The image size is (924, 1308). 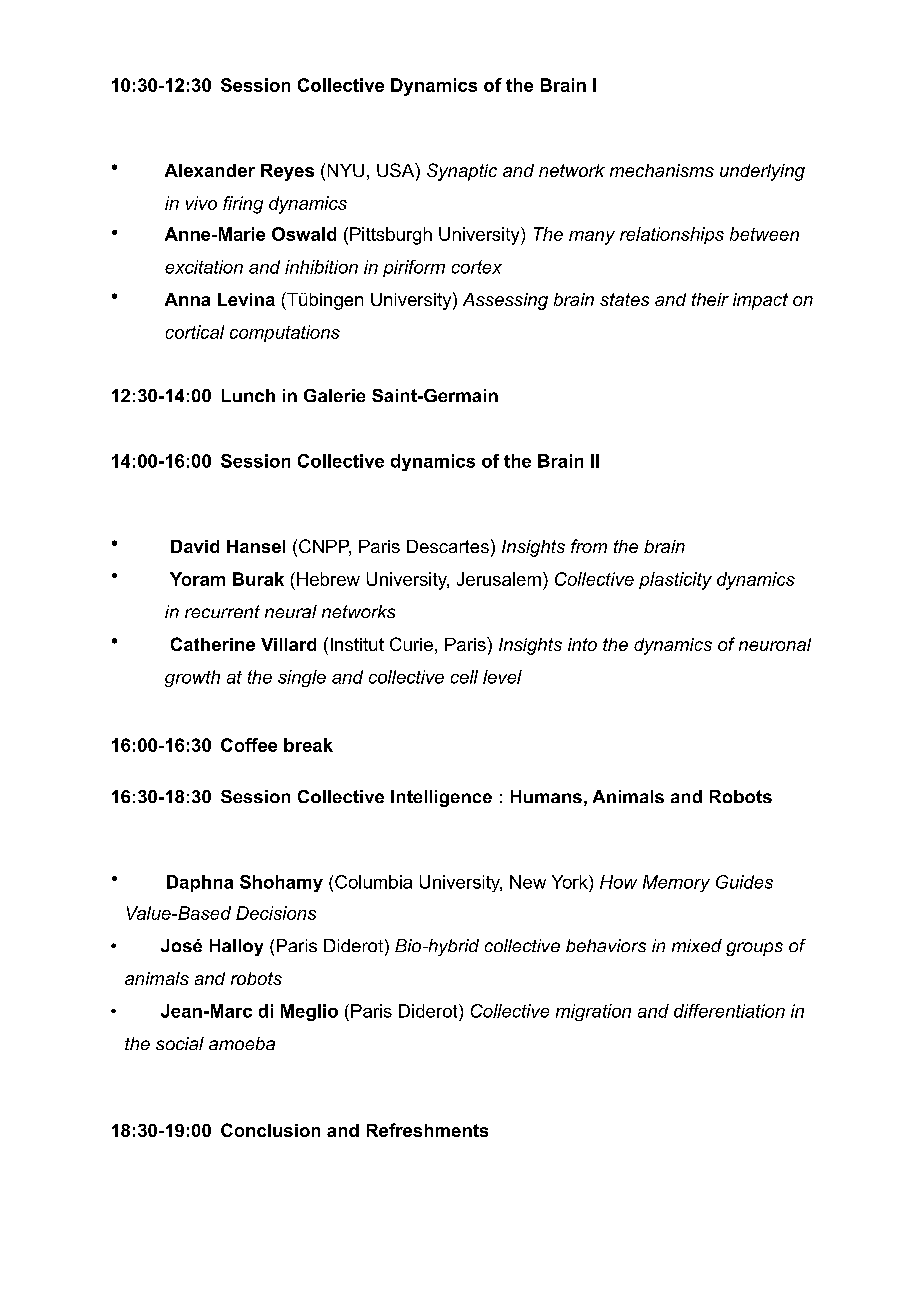 I want to click on neuronal, so click(x=775, y=644).
